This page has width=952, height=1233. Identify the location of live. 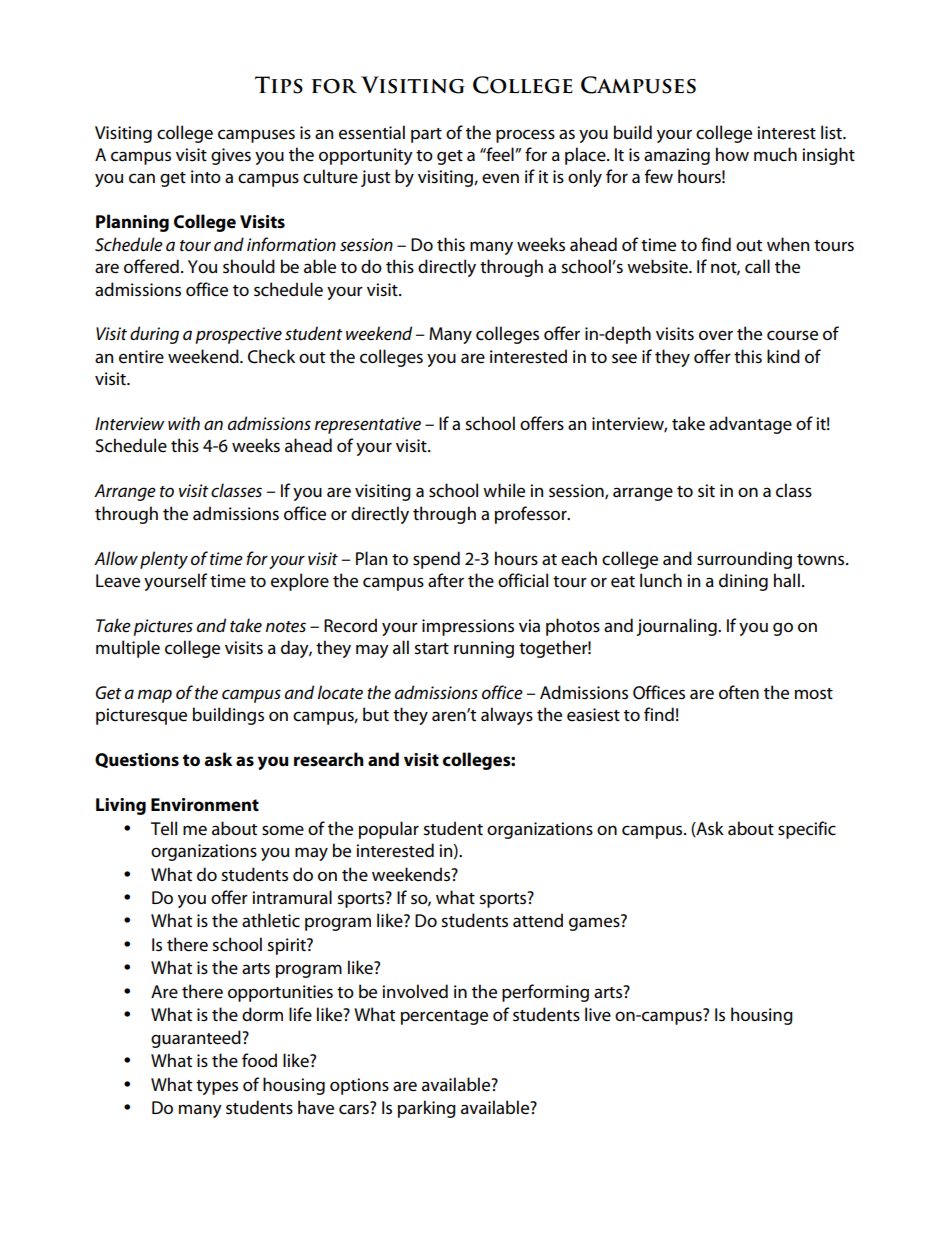
(598, 1014).
